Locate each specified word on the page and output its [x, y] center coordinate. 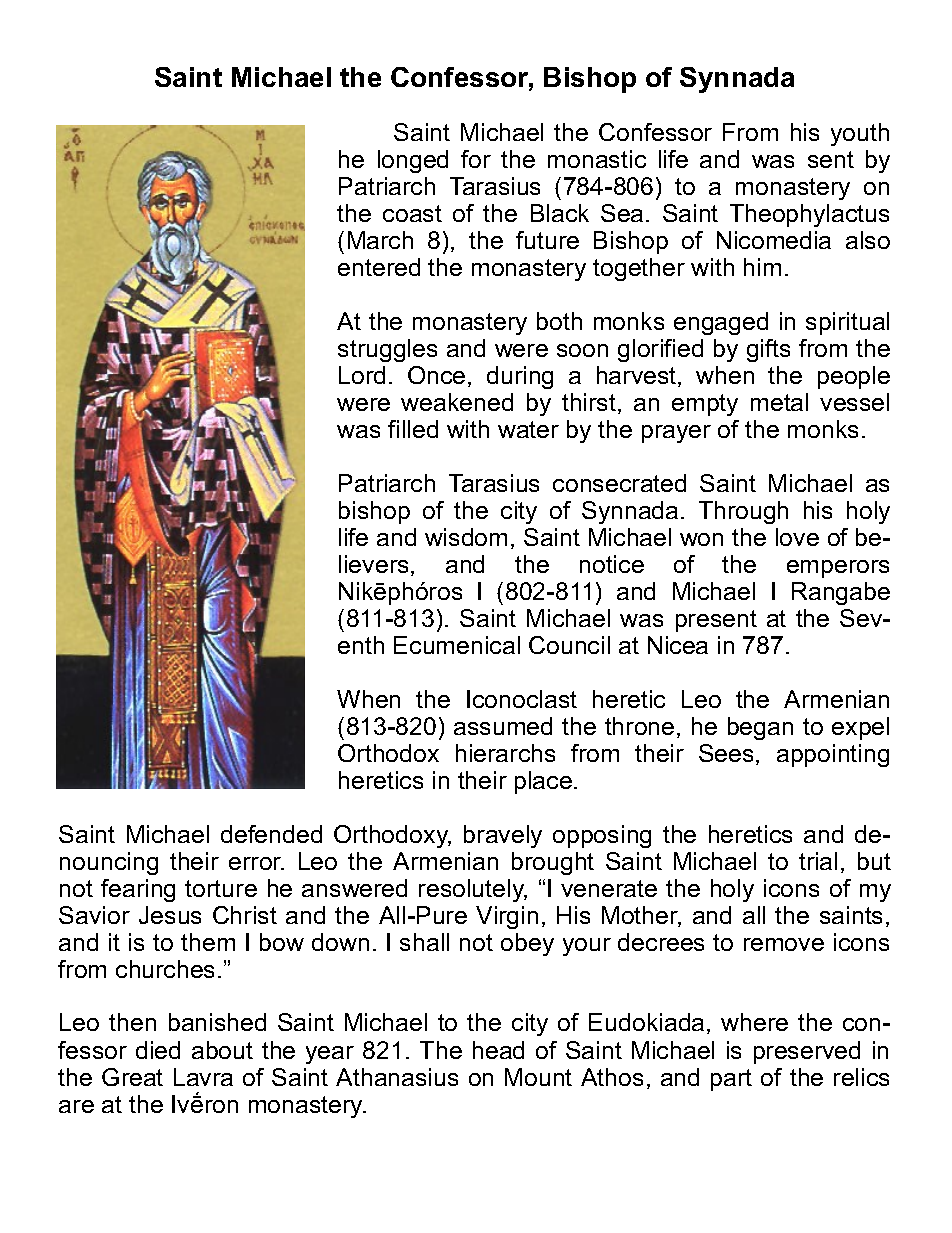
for [476, 159]
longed [413, 161]
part [731, 1080]
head [498, 1050]
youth [860, 134]
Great [132, 1077]
